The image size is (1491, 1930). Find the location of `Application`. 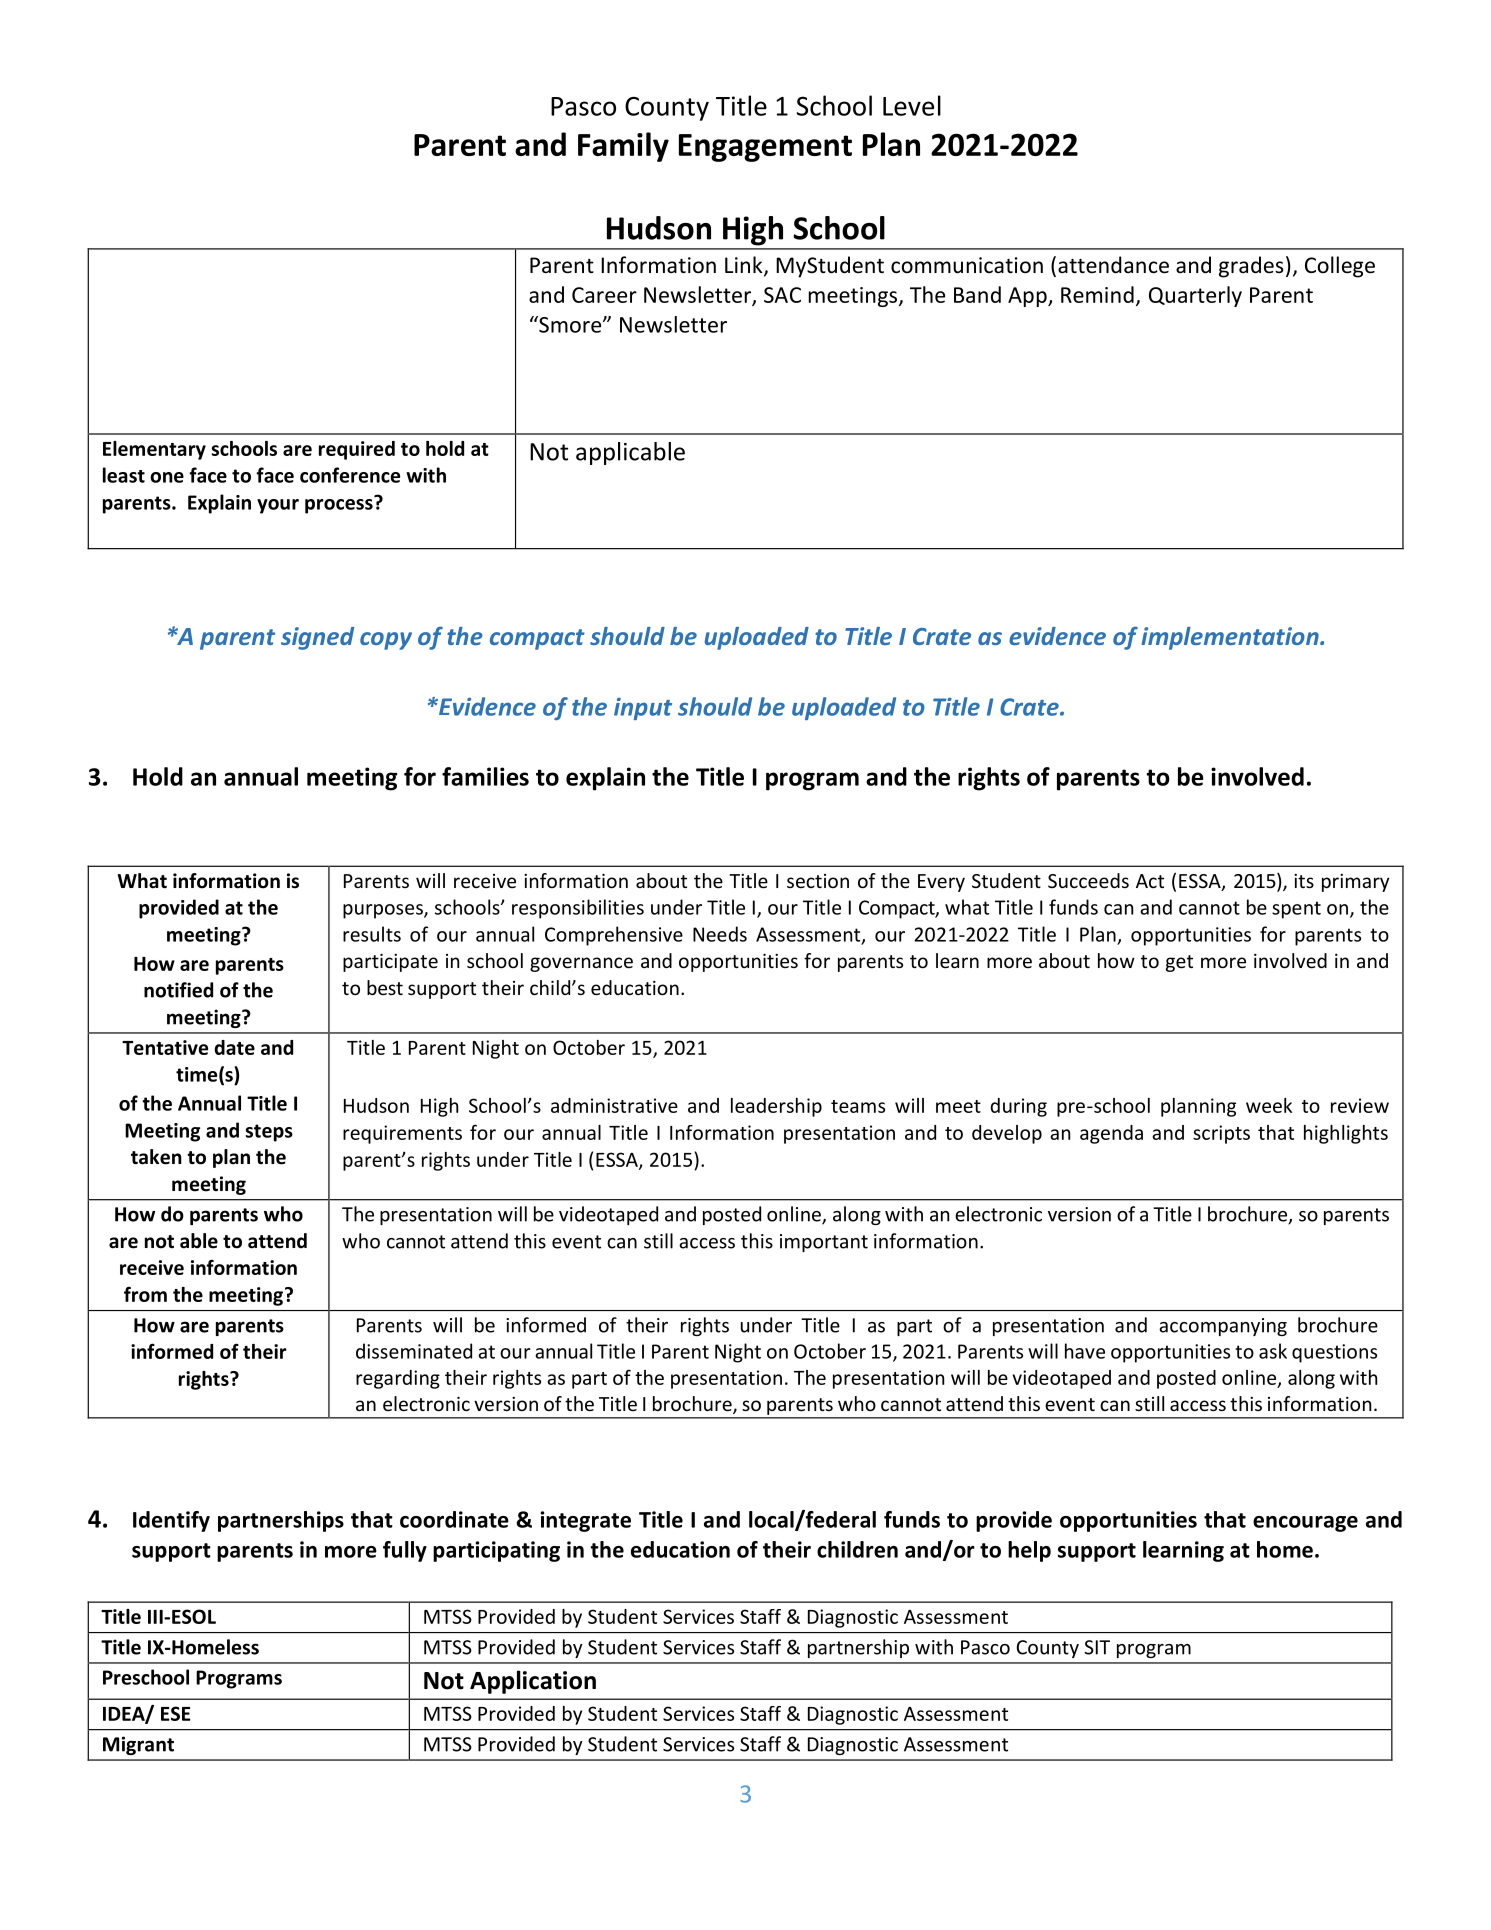

Application is located at coordinates (533, 1682).
